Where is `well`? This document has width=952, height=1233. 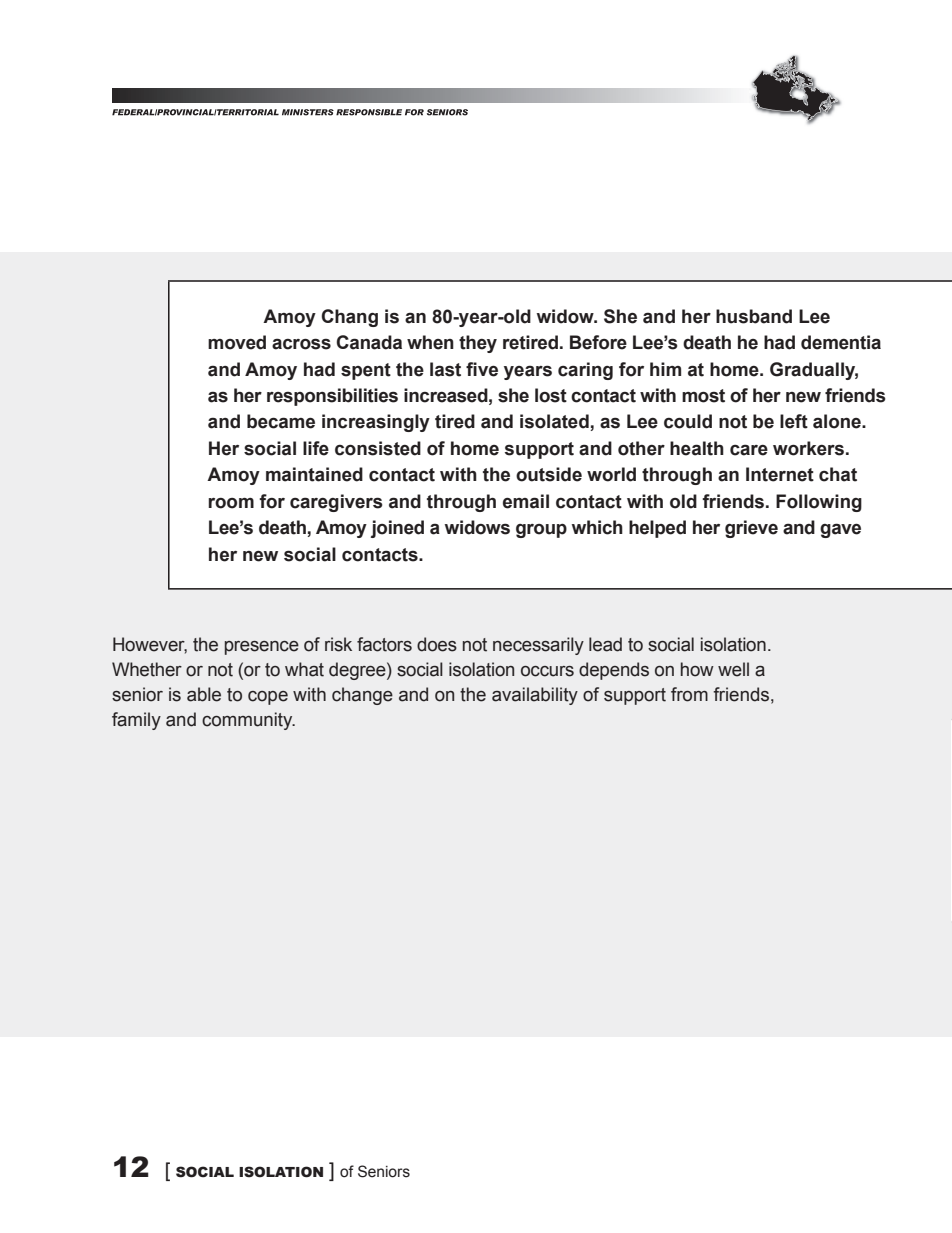 well is located at coordinates (733, 669).
